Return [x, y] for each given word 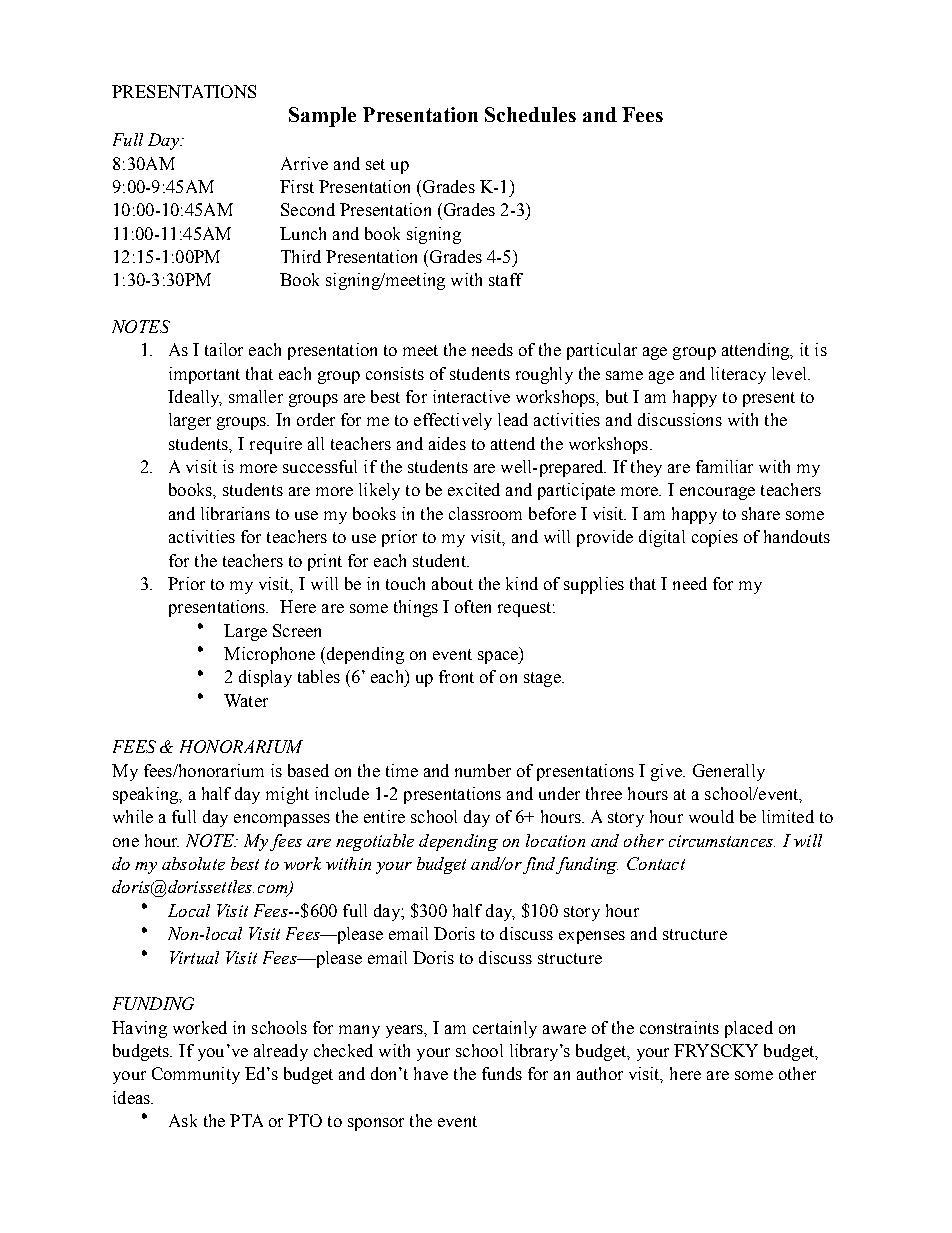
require [276, 445]
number [483, 770]
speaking [146, 795]
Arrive [304, 163]
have [431, 1073]
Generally [729, 772]
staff [506, 279]
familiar [724, 466]
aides [447, 443]
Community [196, 1075]
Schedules [530, 114]
